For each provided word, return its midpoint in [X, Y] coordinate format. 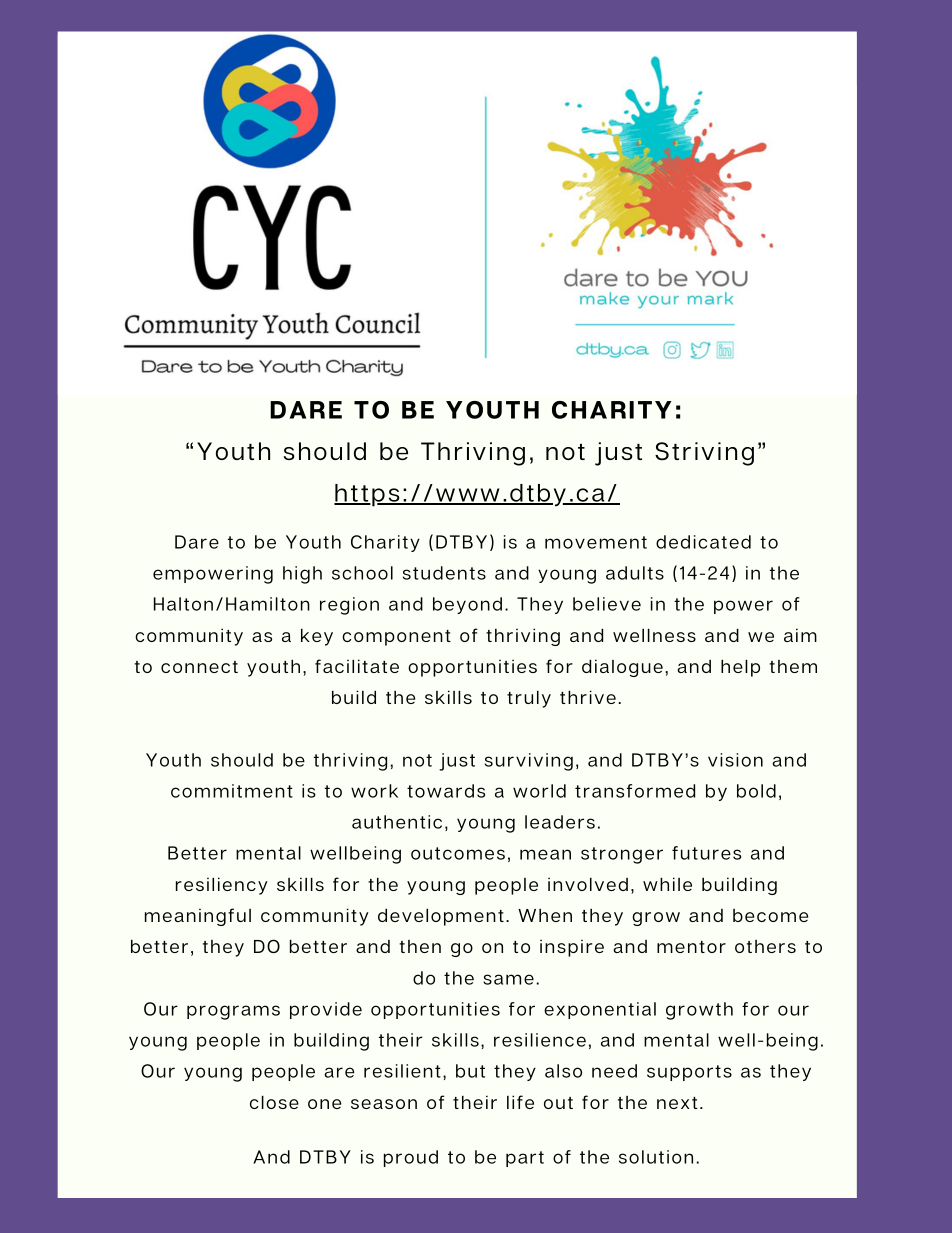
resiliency [222, 886]
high [302, 575]
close [274, 1102]
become [770, 915]
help [740, 668]
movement [596, 542]
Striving [704, 454]
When [545, 915]
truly [529, 699]
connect [199, 667]
